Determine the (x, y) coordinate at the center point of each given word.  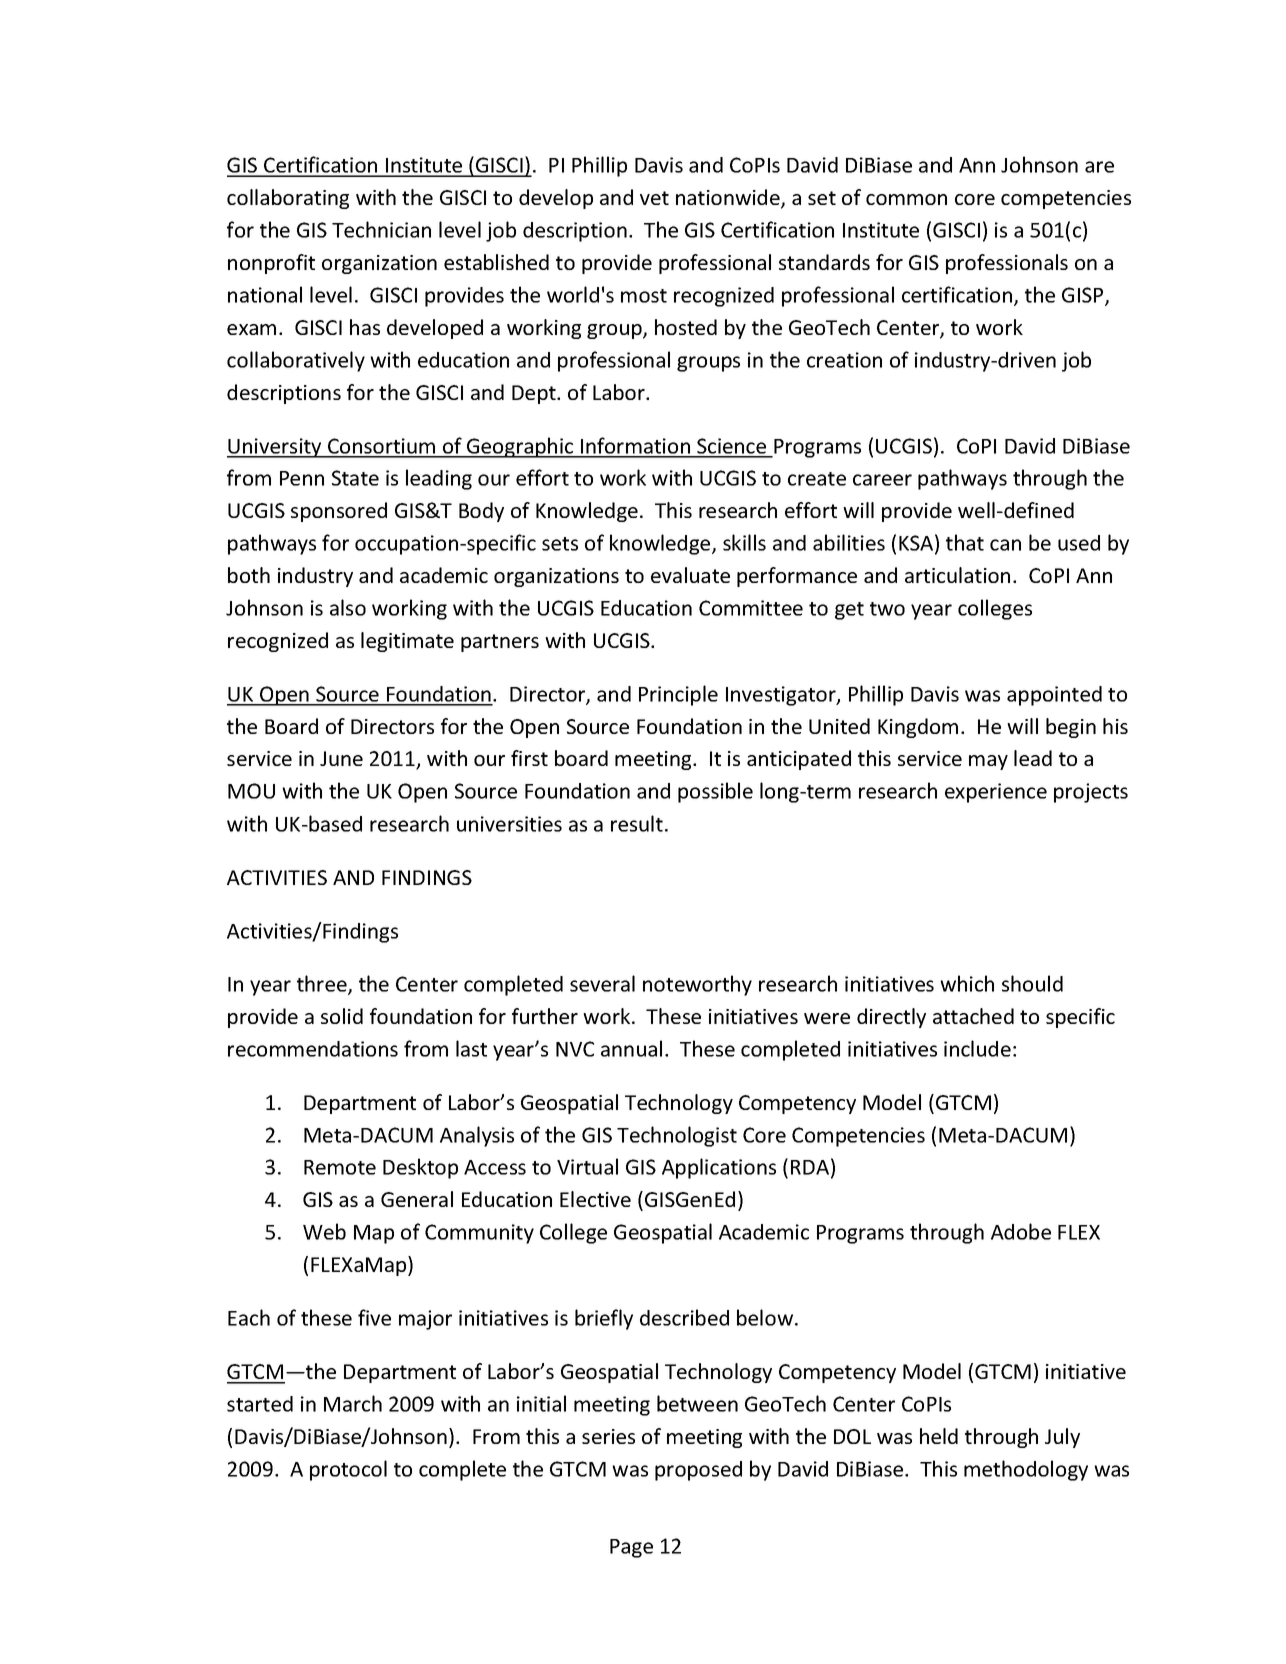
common (906, 199)
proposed (698, 1471)
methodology (1026, 1470)
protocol (348, 1470)
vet (654, 198)
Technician (381, 229)
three (323, 984)
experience (996, 793)
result (637, 823)
